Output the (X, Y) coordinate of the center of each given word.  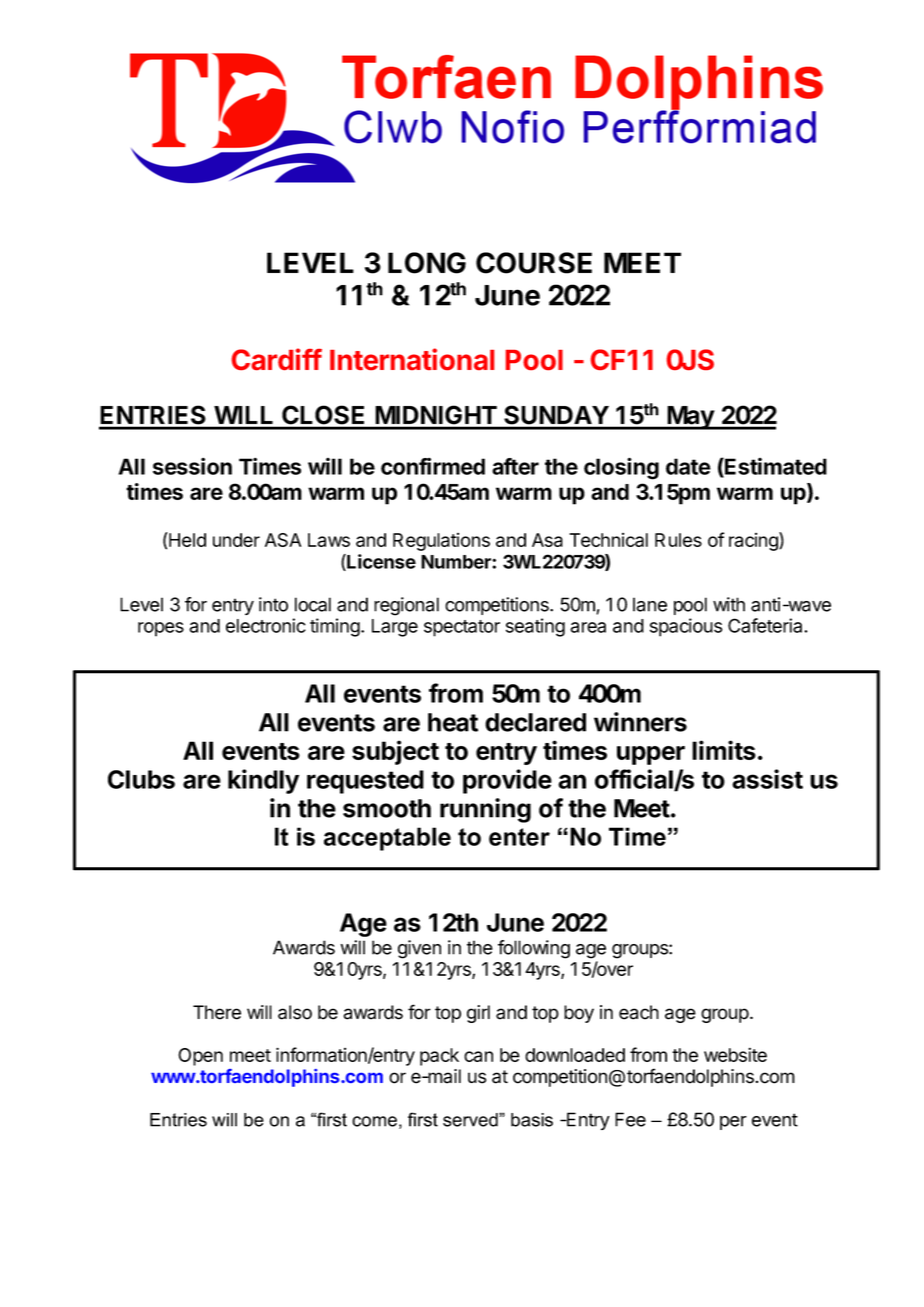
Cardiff (277, 359)
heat (453, 722)
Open (200, 1057)
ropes (161, 629)
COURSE (534, 263)
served (471, 1120)
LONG (427, 263)
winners (640, 722)
